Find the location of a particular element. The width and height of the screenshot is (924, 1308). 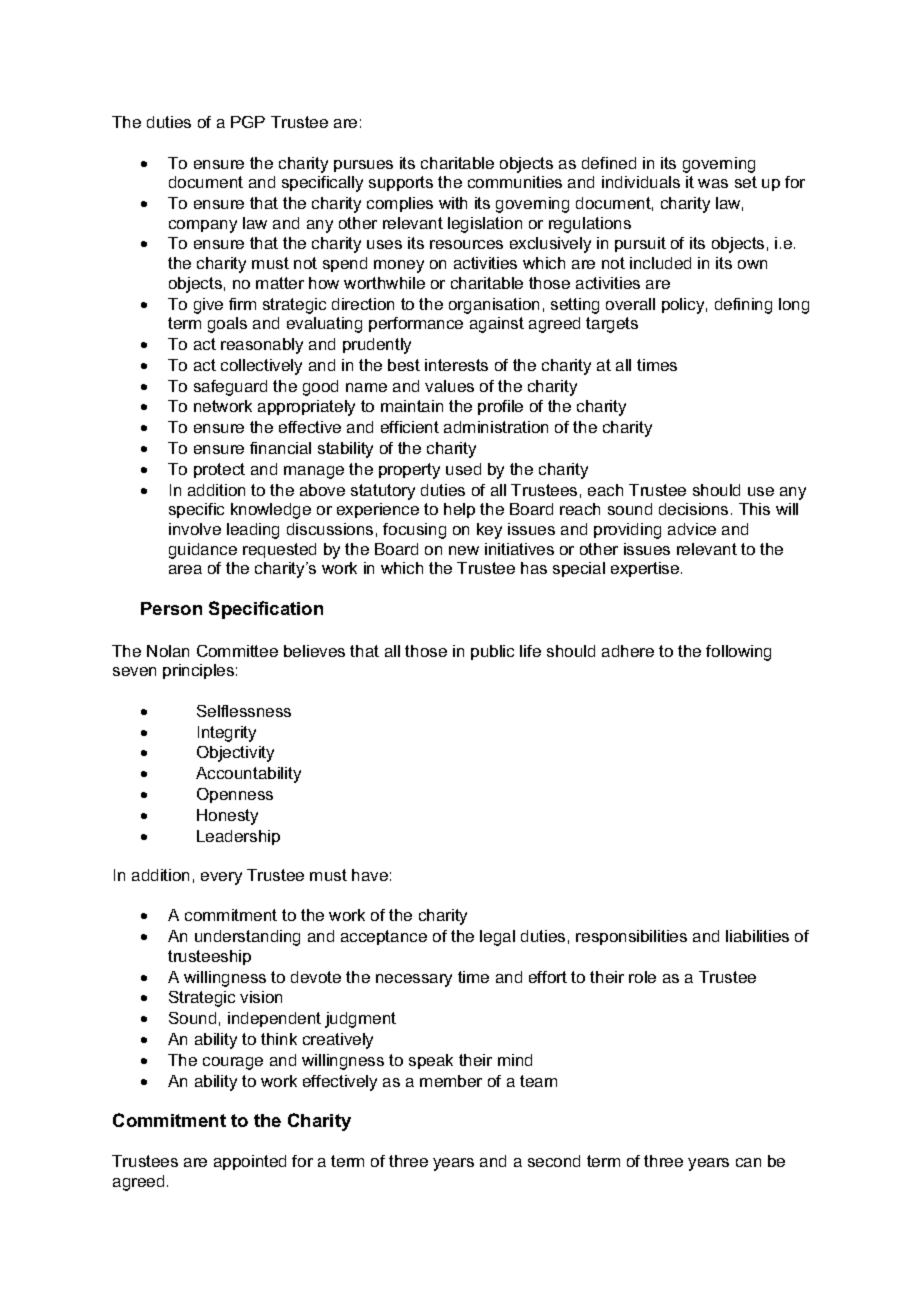

appointed is located at coordinates (250, 1162).
